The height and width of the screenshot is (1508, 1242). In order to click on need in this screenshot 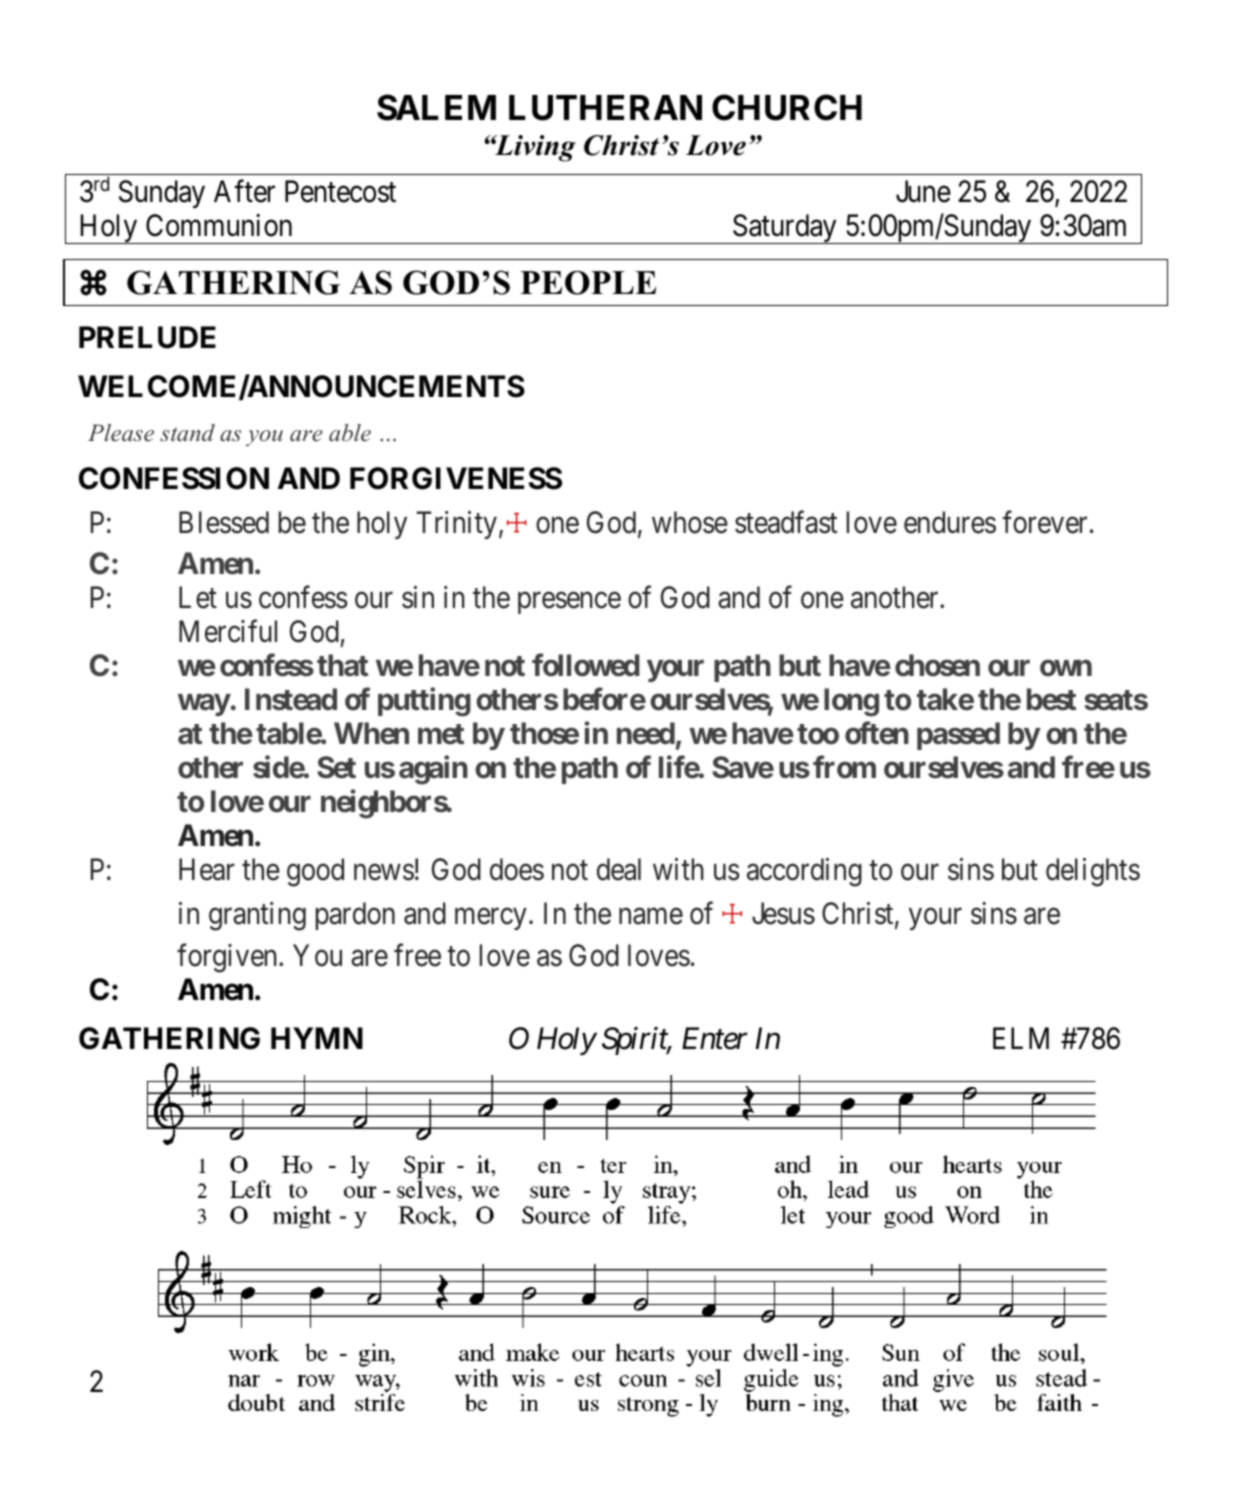, I will do `click(646, 733)`.
